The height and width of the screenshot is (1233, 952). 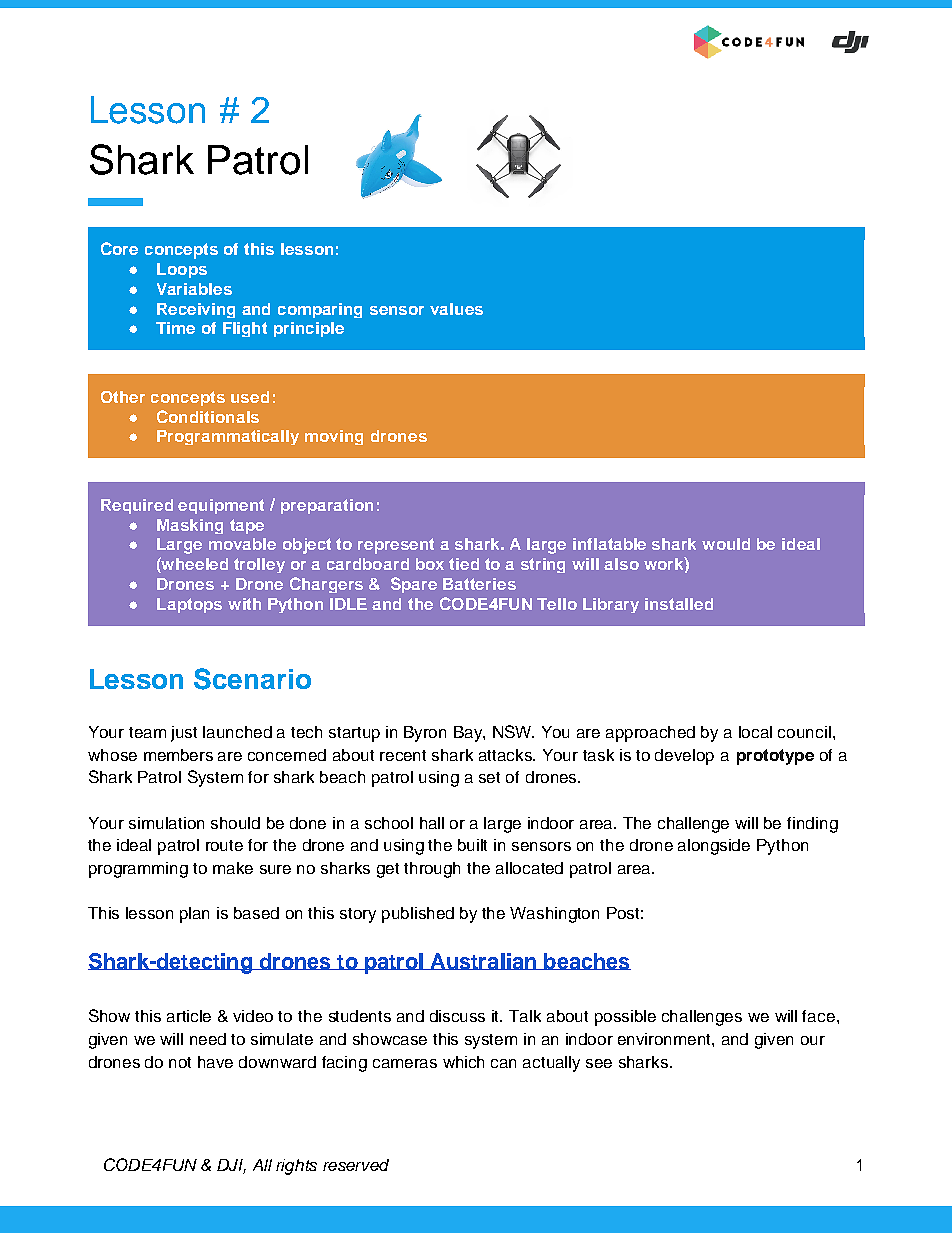 I want to click on route, so click(x=224, y=845).
